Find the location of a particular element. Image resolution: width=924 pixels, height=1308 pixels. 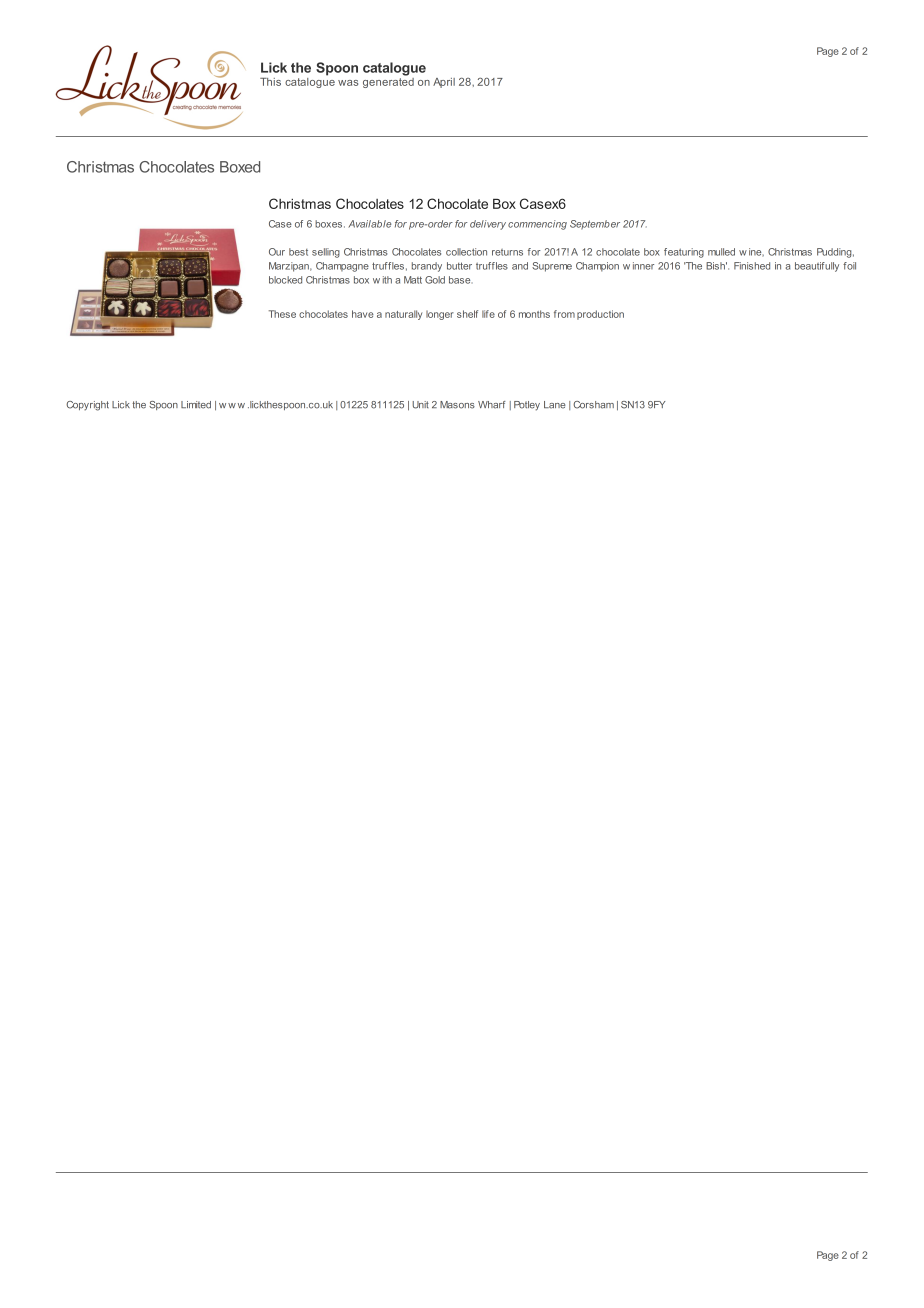

shelf is located at coordinates (467, 314).
